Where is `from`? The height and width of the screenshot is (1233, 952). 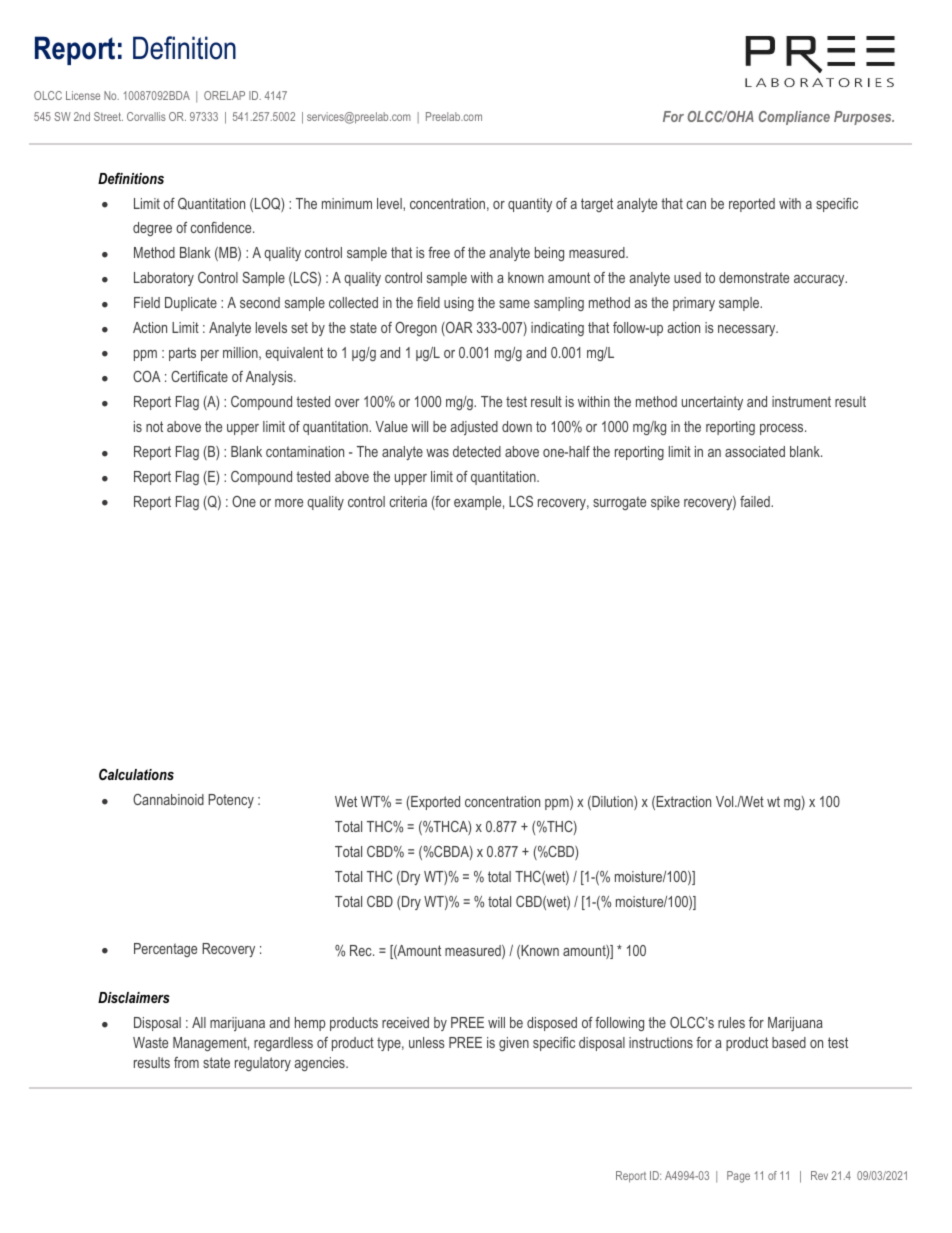 from is located at coordinates (186, 1062).
